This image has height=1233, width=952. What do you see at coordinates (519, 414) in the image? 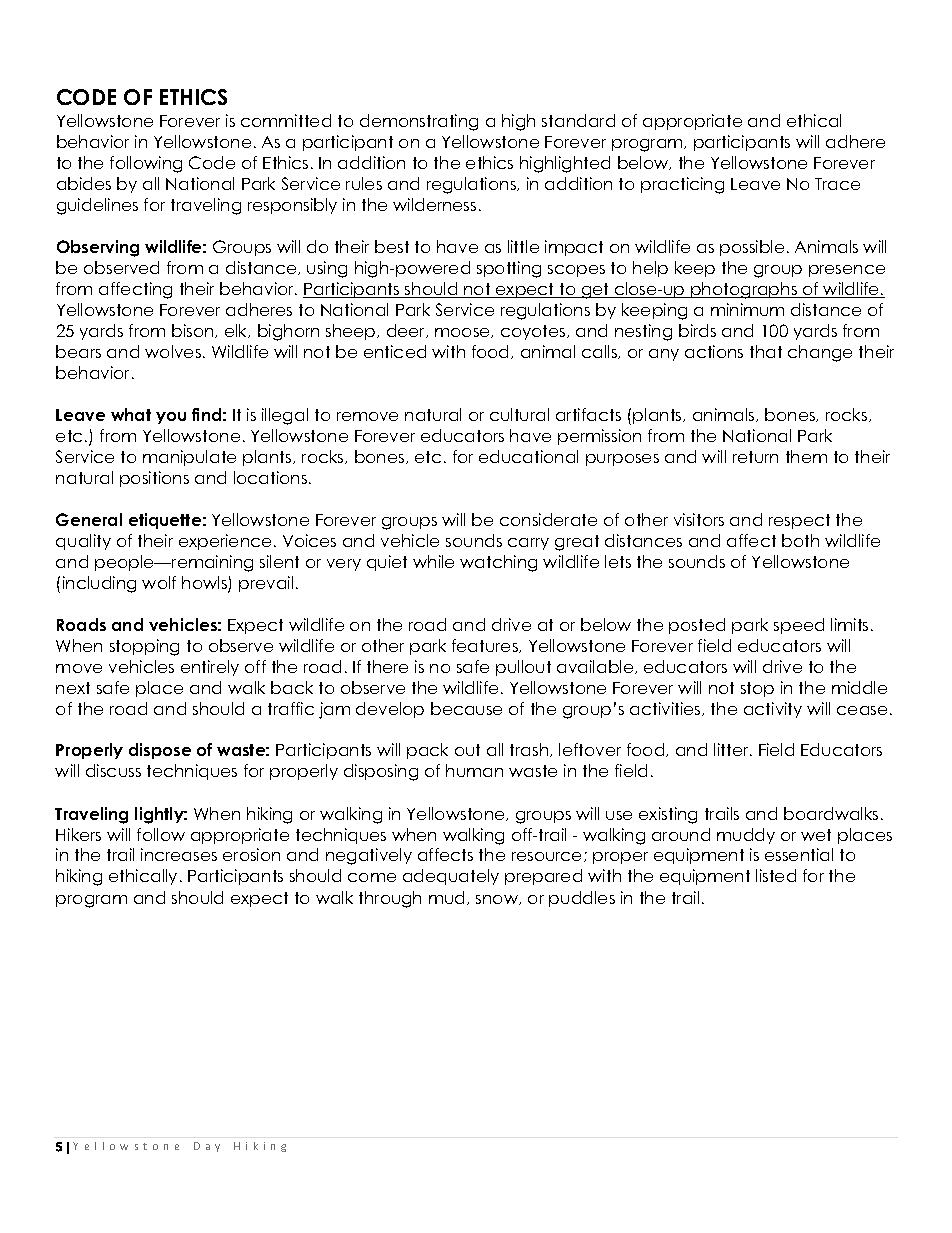
I see `cultural` at bounding box center [519, 414].
